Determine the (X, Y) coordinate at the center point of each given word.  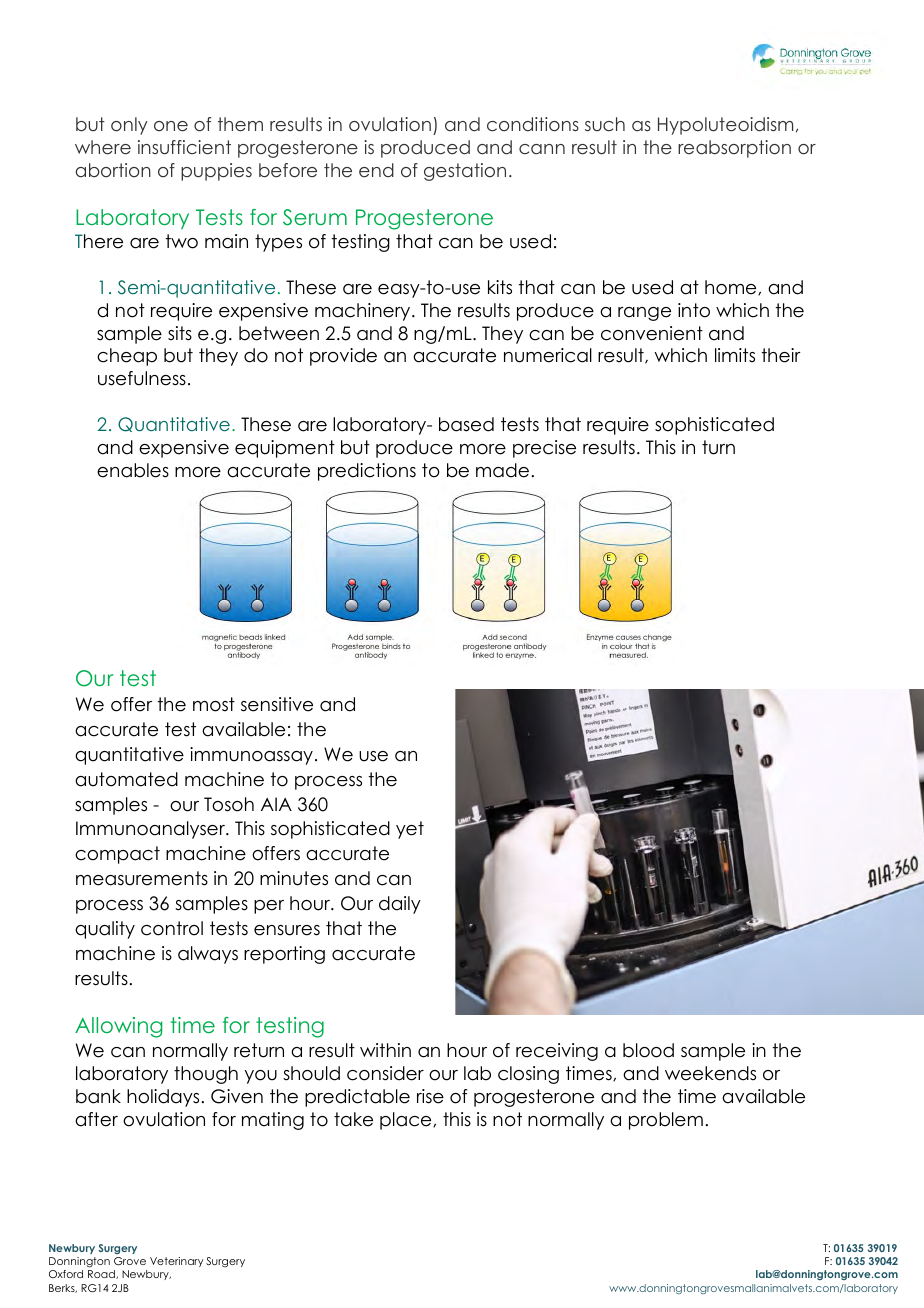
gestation (465, 172)
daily (400, 905)
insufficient (184, 147)
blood (648, 1050)
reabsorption (734, 149)
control (172, 928)
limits (735, 355)
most (214, 704)
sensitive (277, 704)
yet (410, 830)
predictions (367, 472)
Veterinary (176, 1262)
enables (133, 470)
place (407, 1121)
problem (666, 1121)
